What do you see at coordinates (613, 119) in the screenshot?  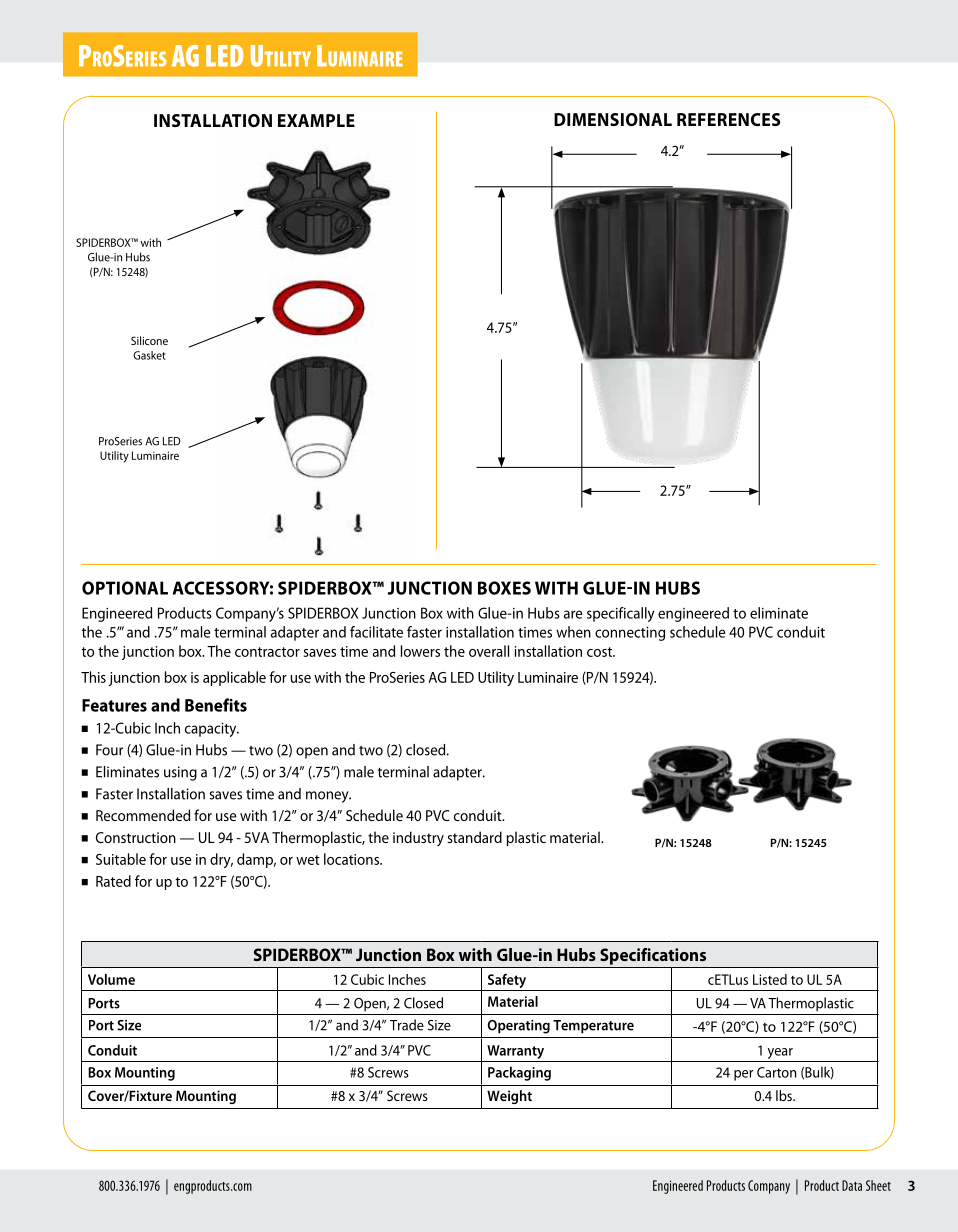 I see `DIMENSIONAL` at bounding box center [613, 119].
